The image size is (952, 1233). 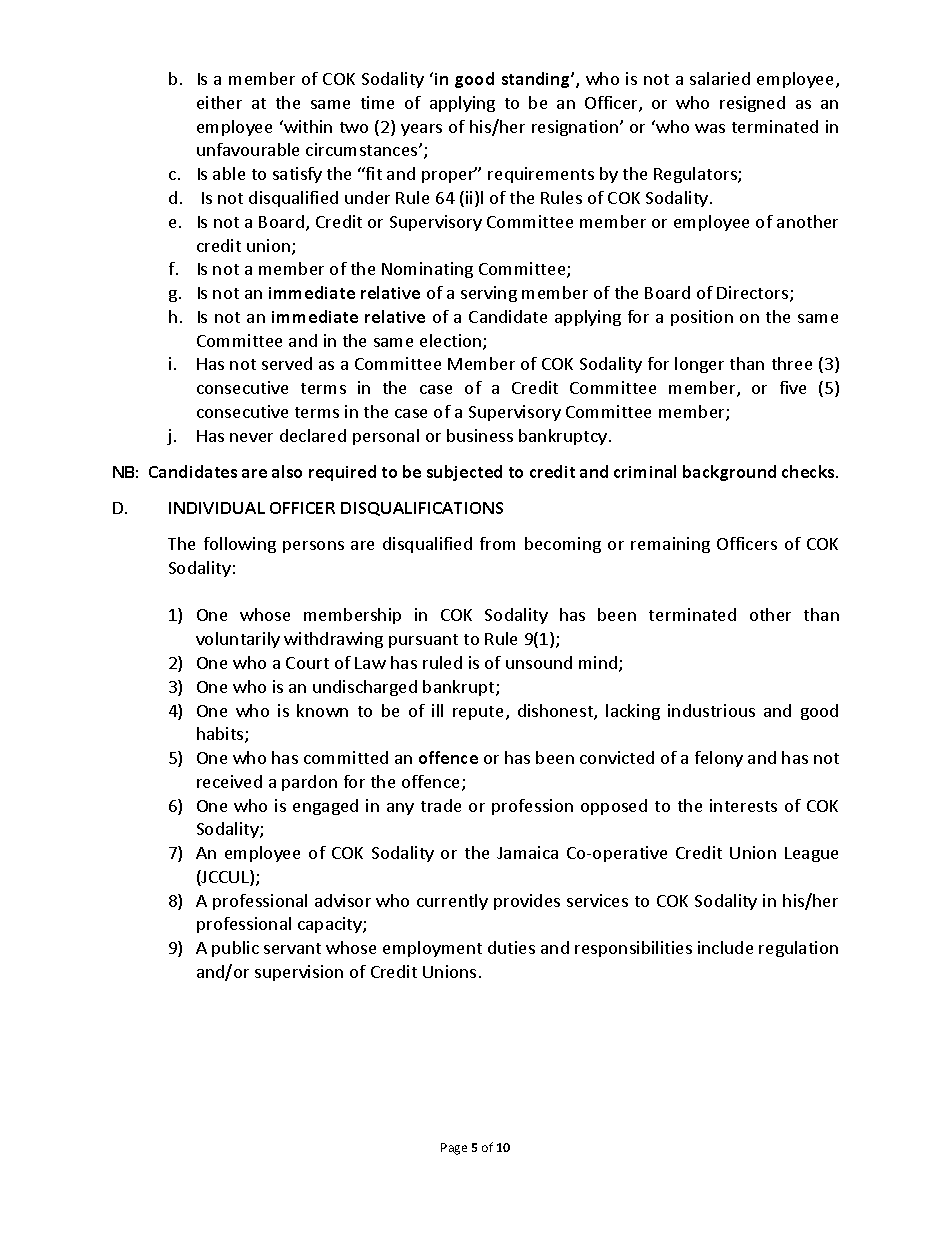 I want to click on include, so click(x=725, y=947).
